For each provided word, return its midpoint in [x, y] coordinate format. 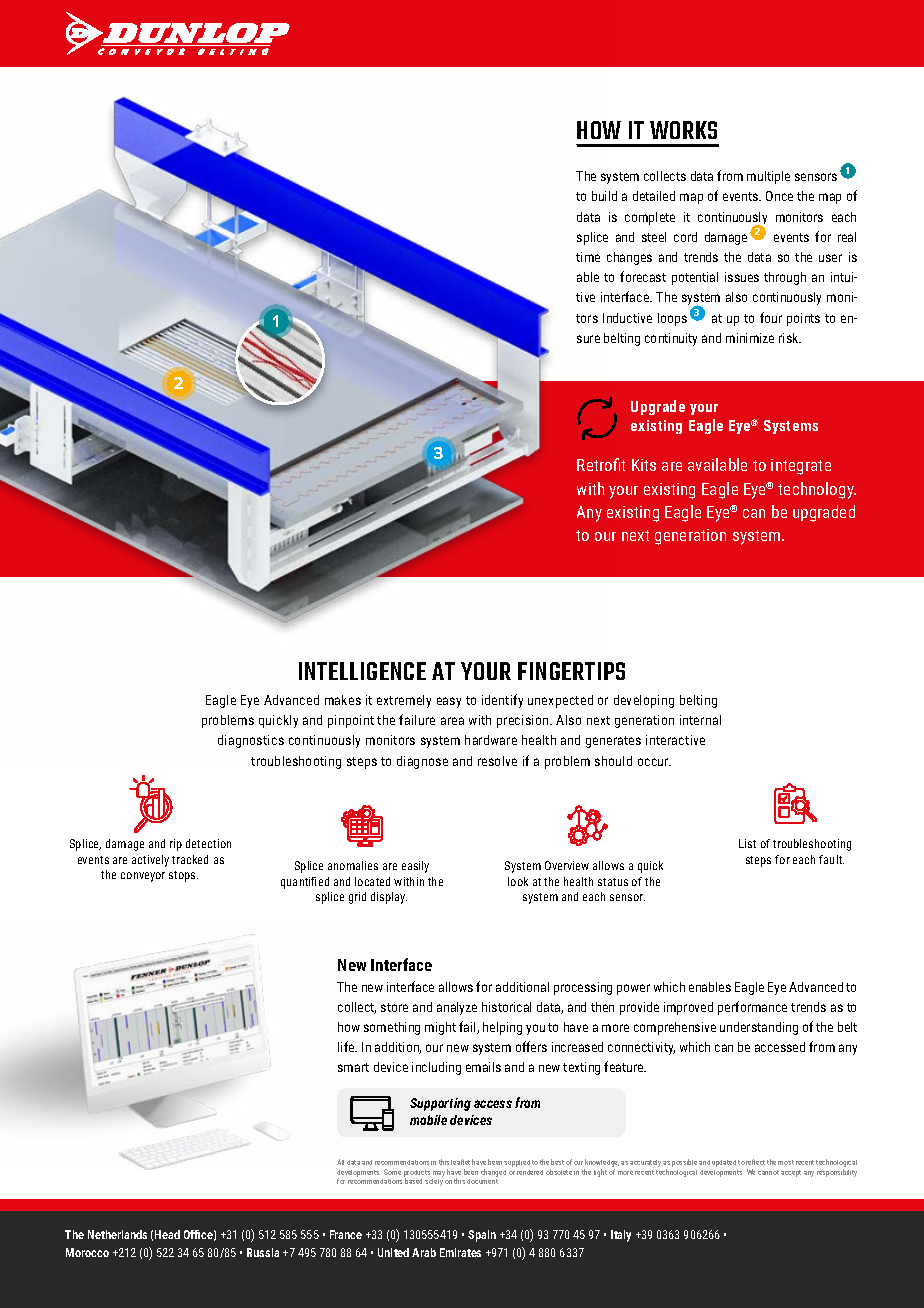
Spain [482, 1236]
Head [167, 1234]
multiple [768, 177]
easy [449, 702]
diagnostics [251, 741]
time [588, 257]
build [604, 196]
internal [700, 720]
